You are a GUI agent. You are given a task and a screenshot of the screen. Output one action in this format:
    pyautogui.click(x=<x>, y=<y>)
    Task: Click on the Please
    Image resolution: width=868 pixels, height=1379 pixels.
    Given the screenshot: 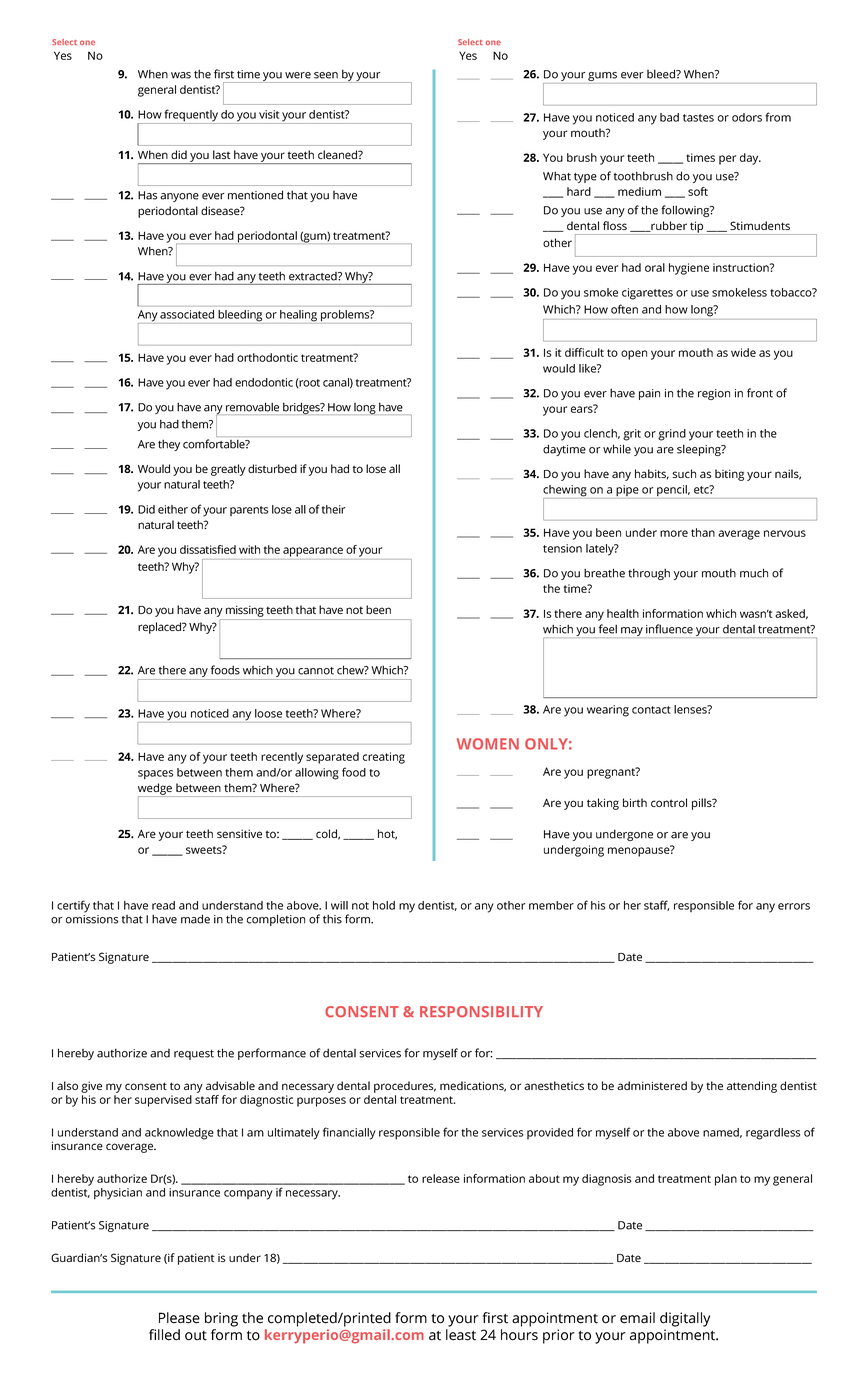 What is the action you would take?
    pyautogui.click(x=179, y=1318)
